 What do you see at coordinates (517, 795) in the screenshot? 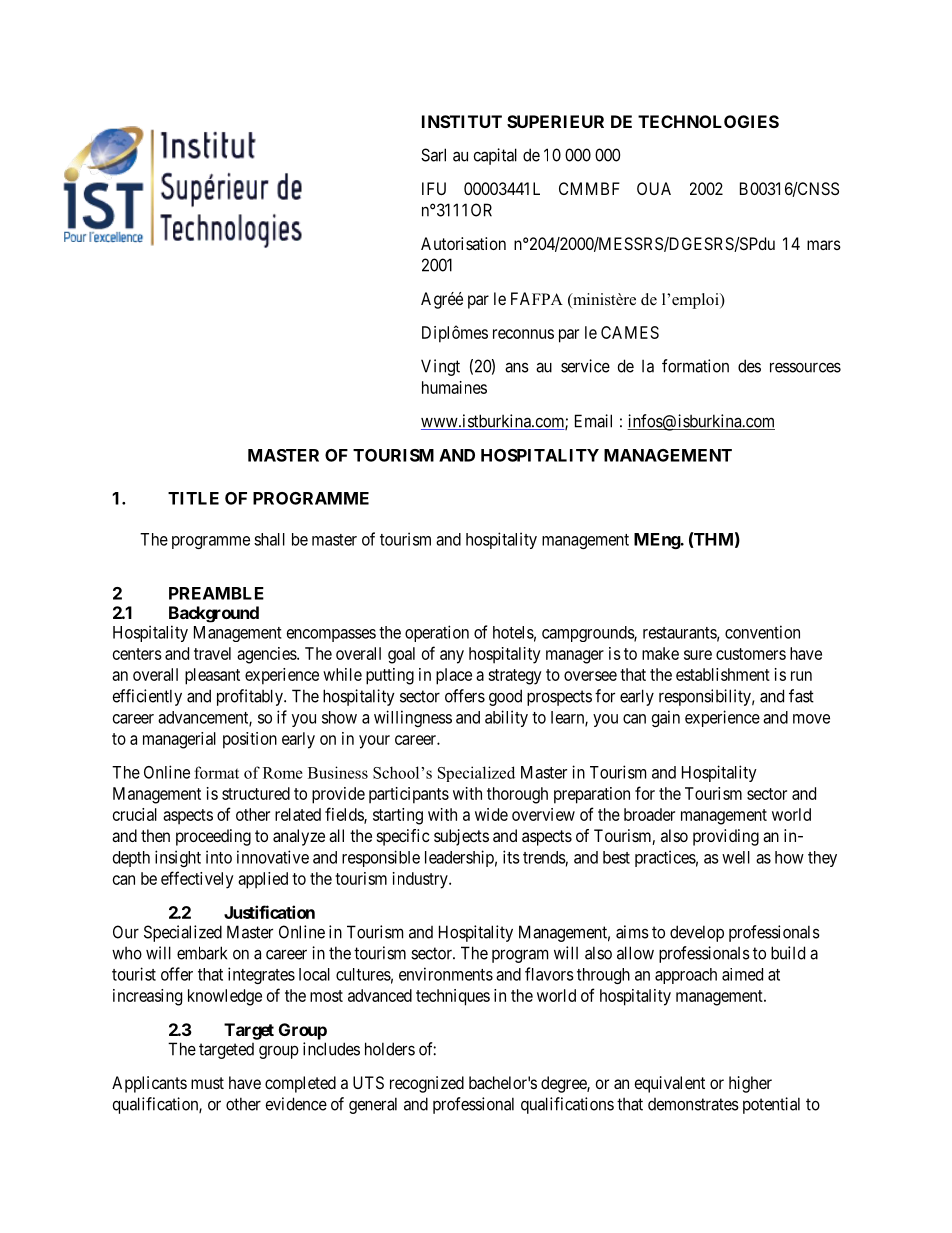
I see `thorough` at bounding box center [517, 795].
